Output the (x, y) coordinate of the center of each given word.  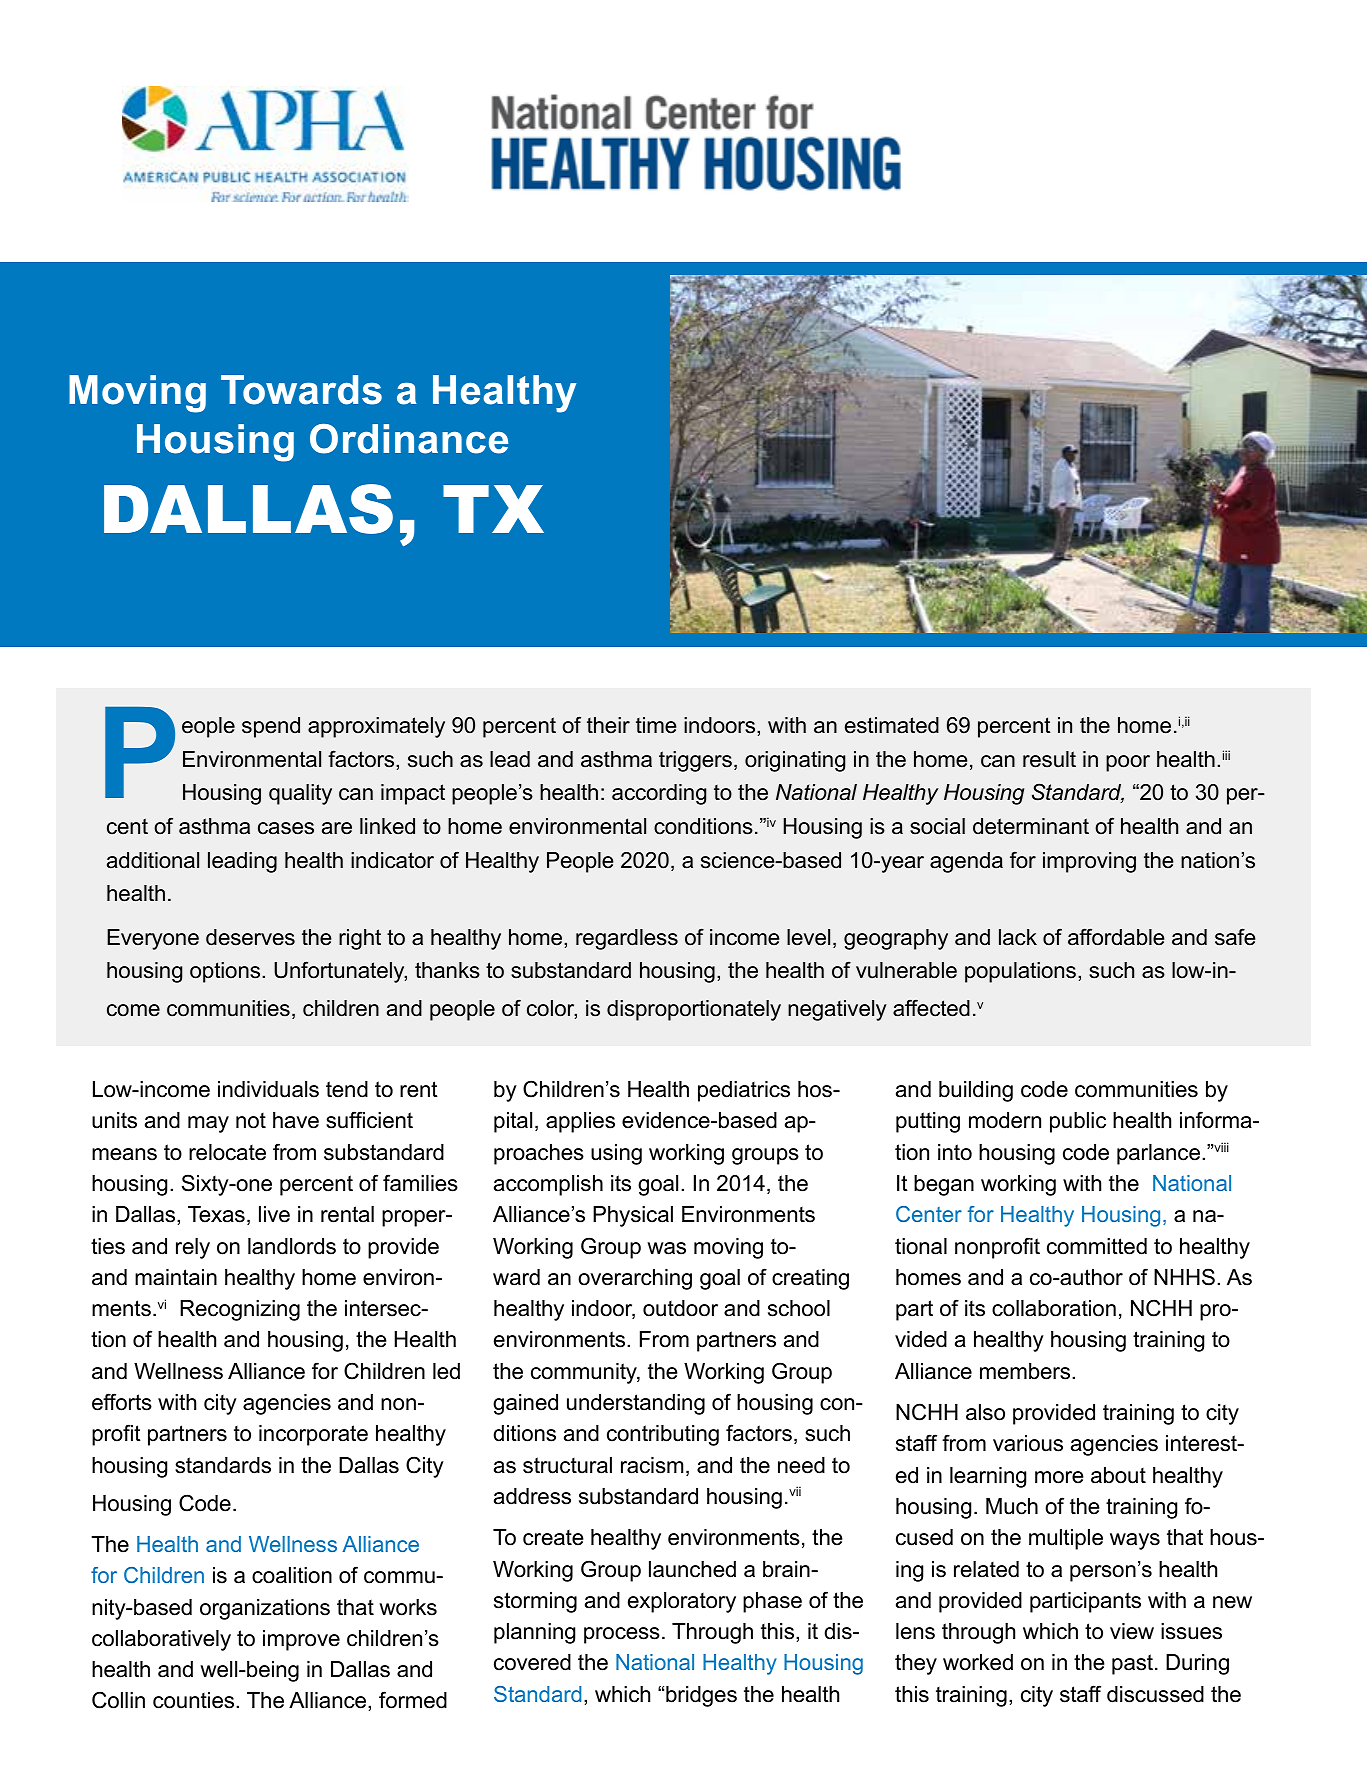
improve (301, 1640)
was (666, 1248)
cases (286, 828)
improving (1089, 862)
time (656, 725)
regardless (627, 939)
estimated (892, 725)
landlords (292, 1246)
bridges (701, 1696)
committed (1097, 1246)
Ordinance (409, 439)
